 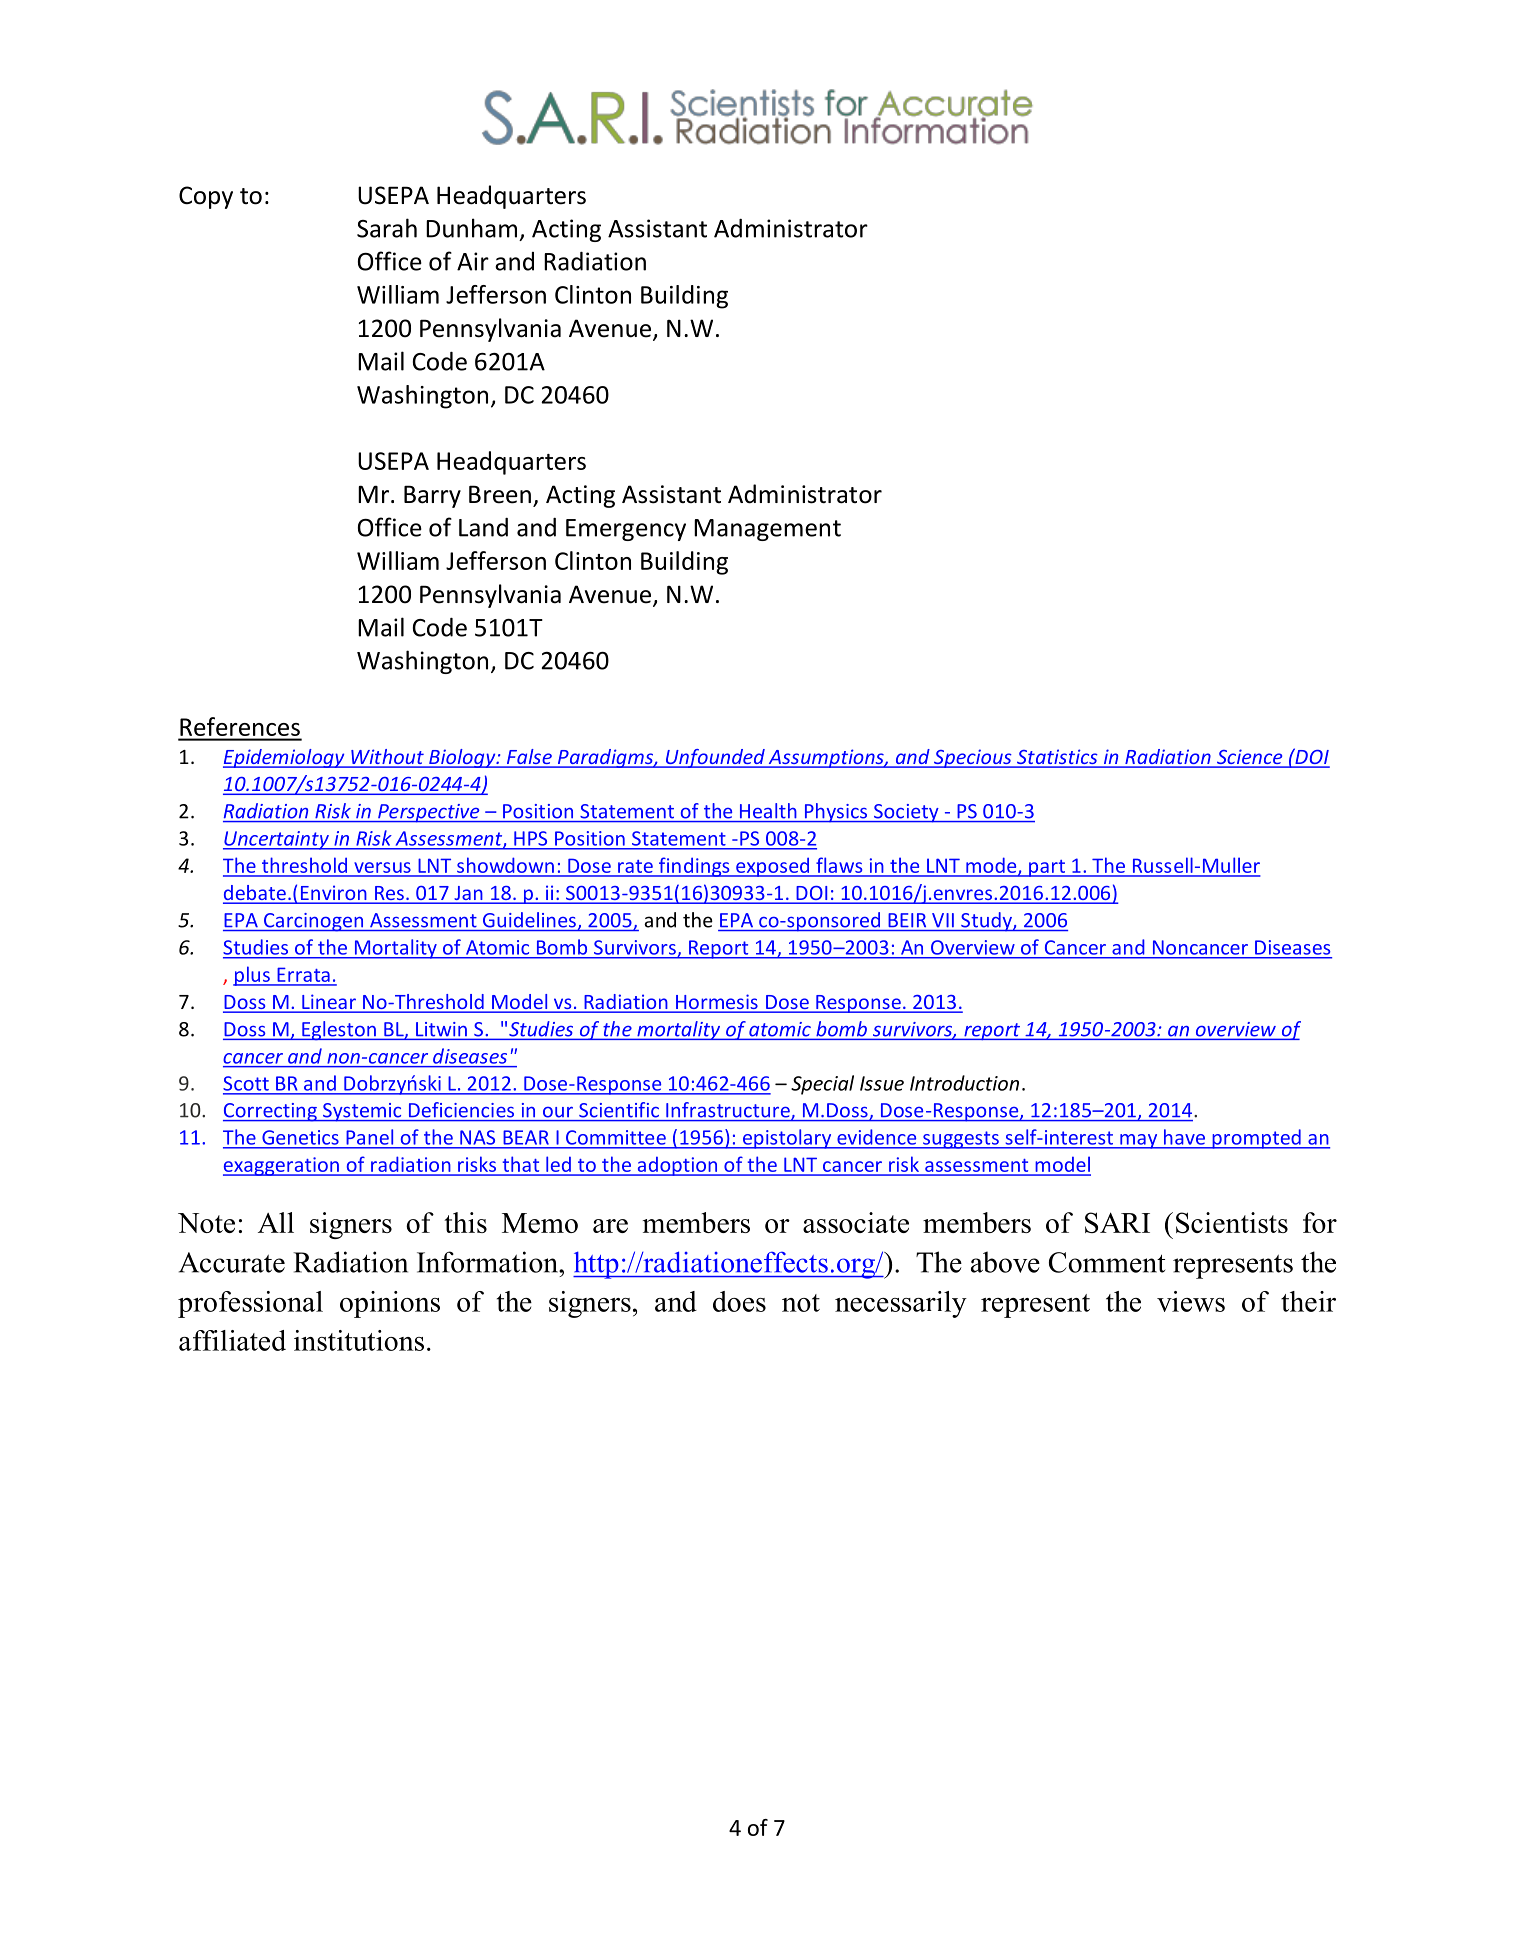 What do you see at coordinates (471, 228) in the screenshot?
I see `Dunham` at bounding box center [471, 228].
